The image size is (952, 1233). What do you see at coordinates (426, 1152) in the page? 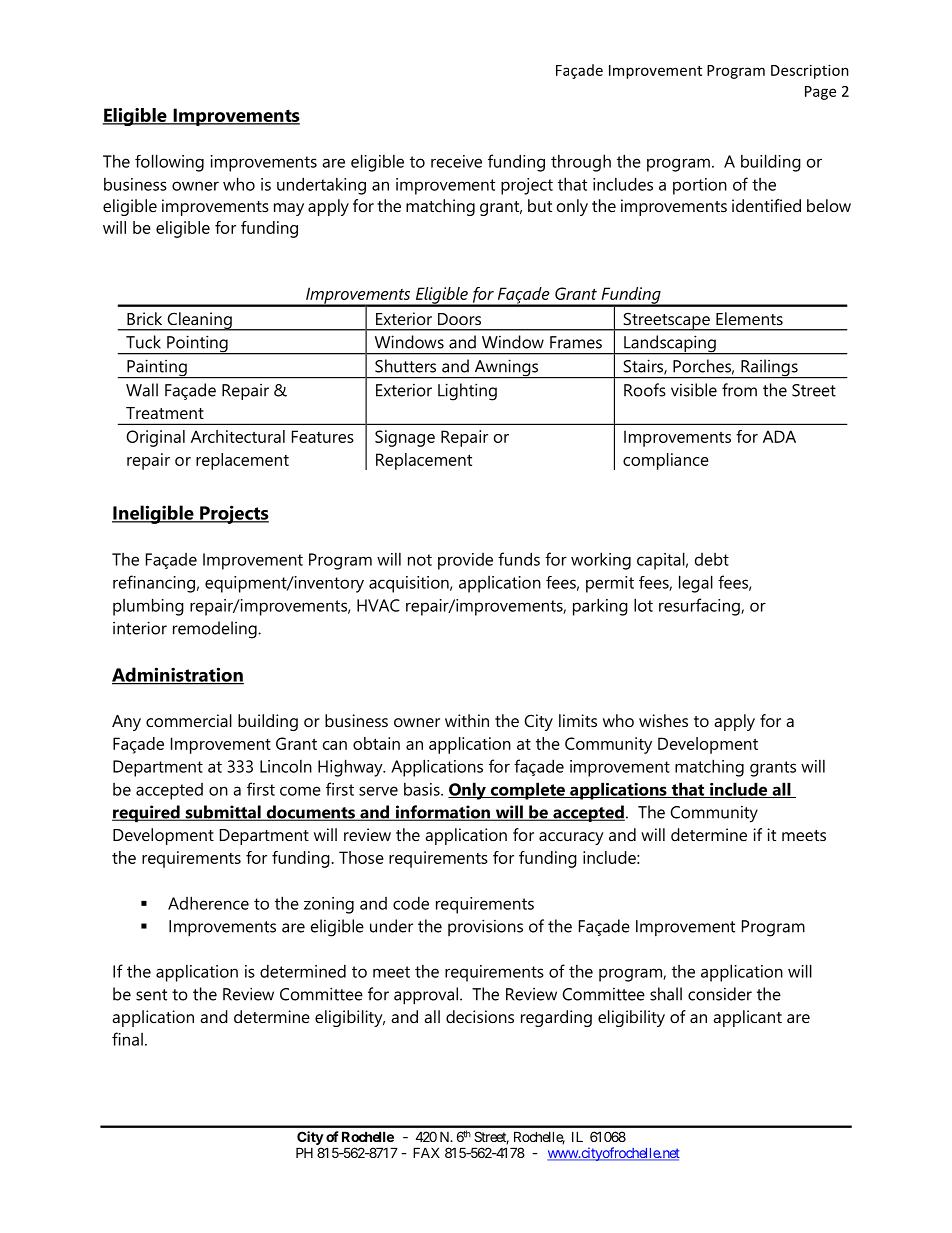
I see `FAX` at bounding box center [426, 1152].
